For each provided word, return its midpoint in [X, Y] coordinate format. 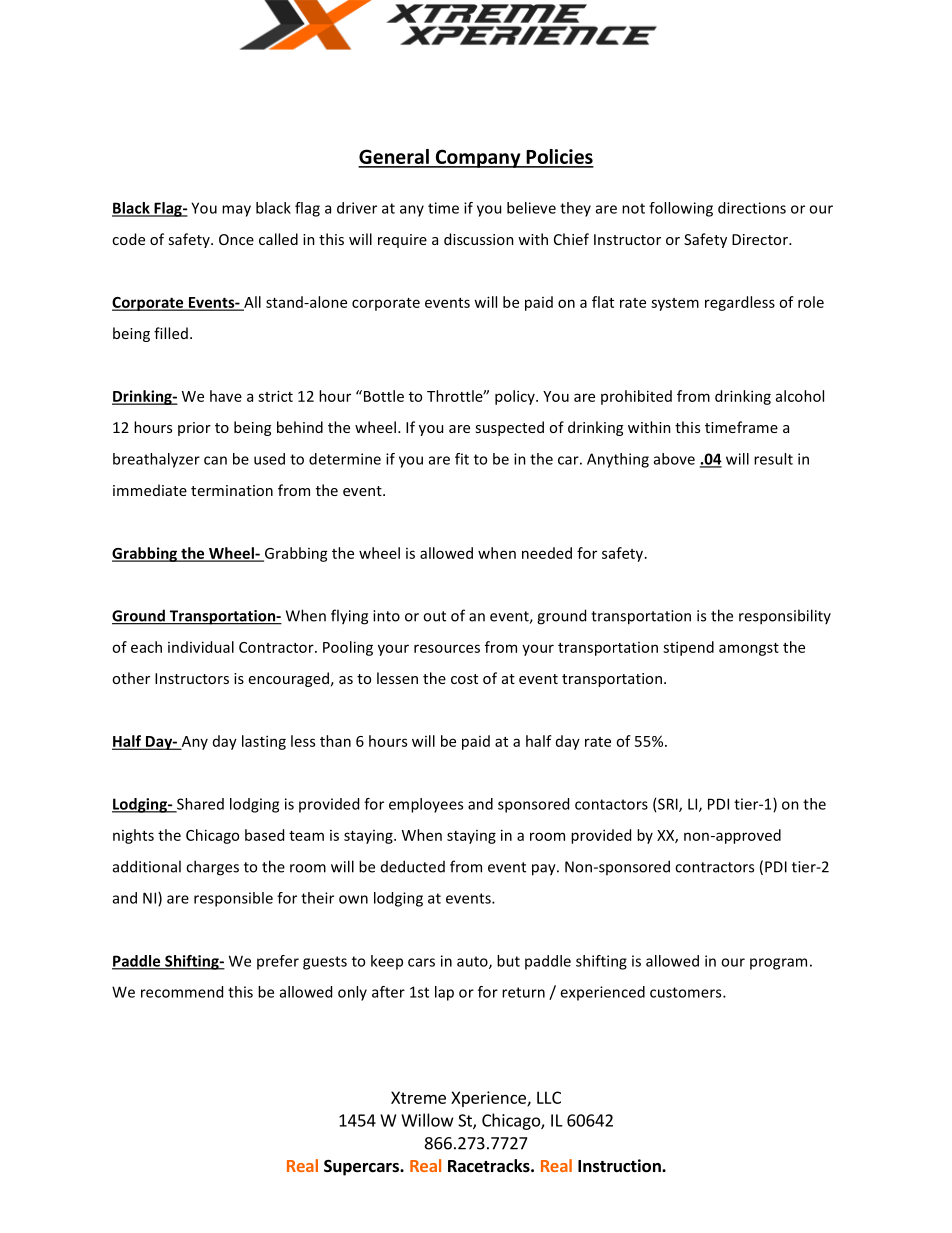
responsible [233, 899]
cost [464, 679]
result [773, 459]
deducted [413, 866]
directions [752, 208]
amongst [749, 649]
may [236, 211]
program [778, 964]
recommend [182, 992]
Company [478, 158]
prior [194, 429]
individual [201, 647]
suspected [509, 428]
